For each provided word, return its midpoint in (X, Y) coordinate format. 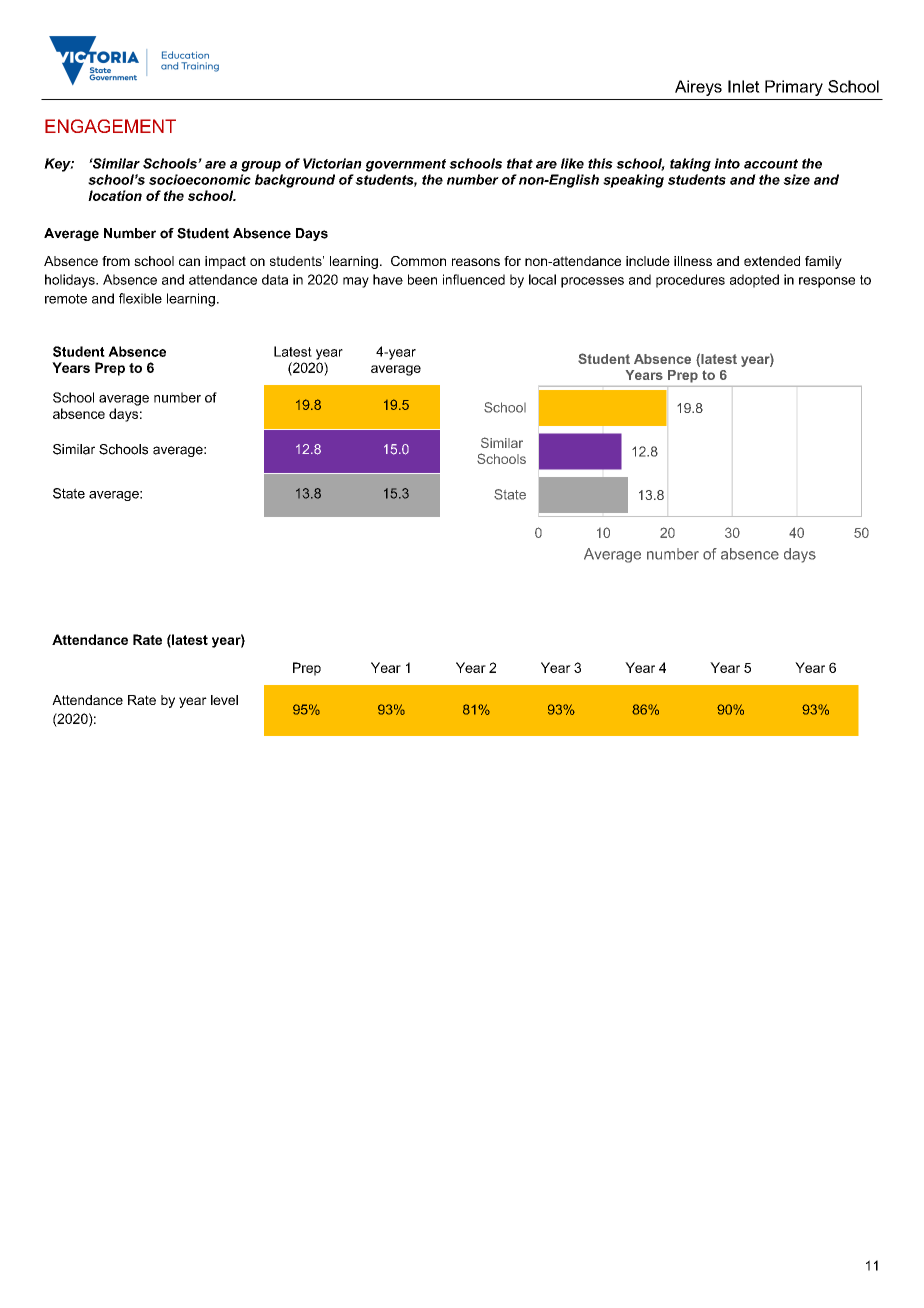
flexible (140, 298)
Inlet (744, 86)
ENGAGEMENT (110, 126)
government (406, 165)
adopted (754, 281)
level (224, 700)
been (422, 279)
